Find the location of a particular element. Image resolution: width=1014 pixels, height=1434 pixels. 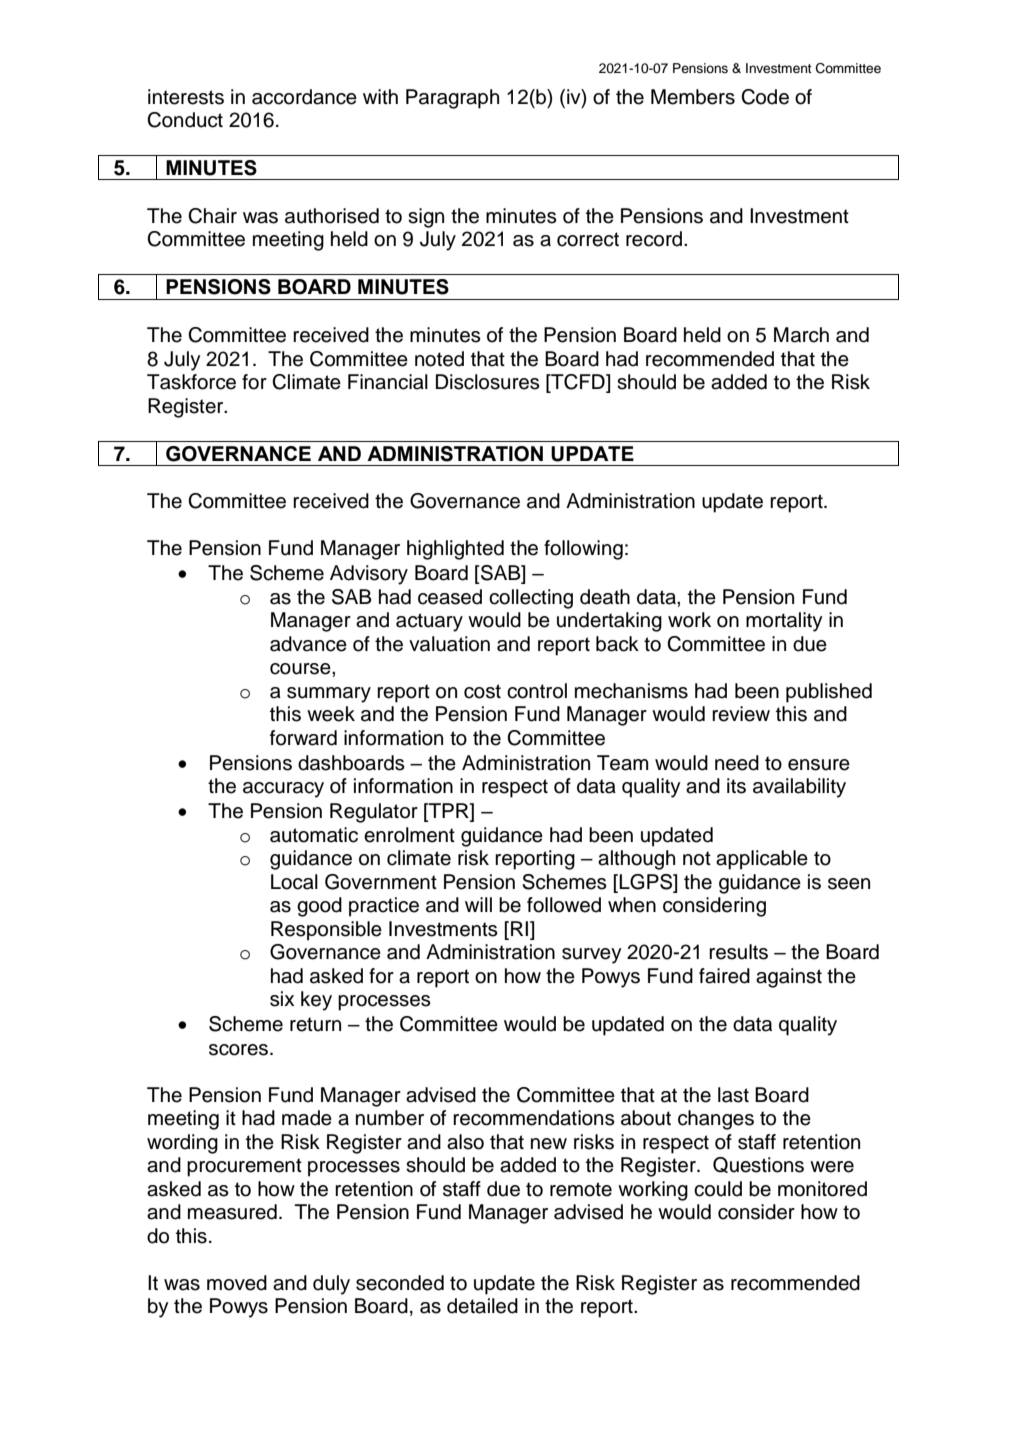

Paragraph is located at coordinates (452, 99).
